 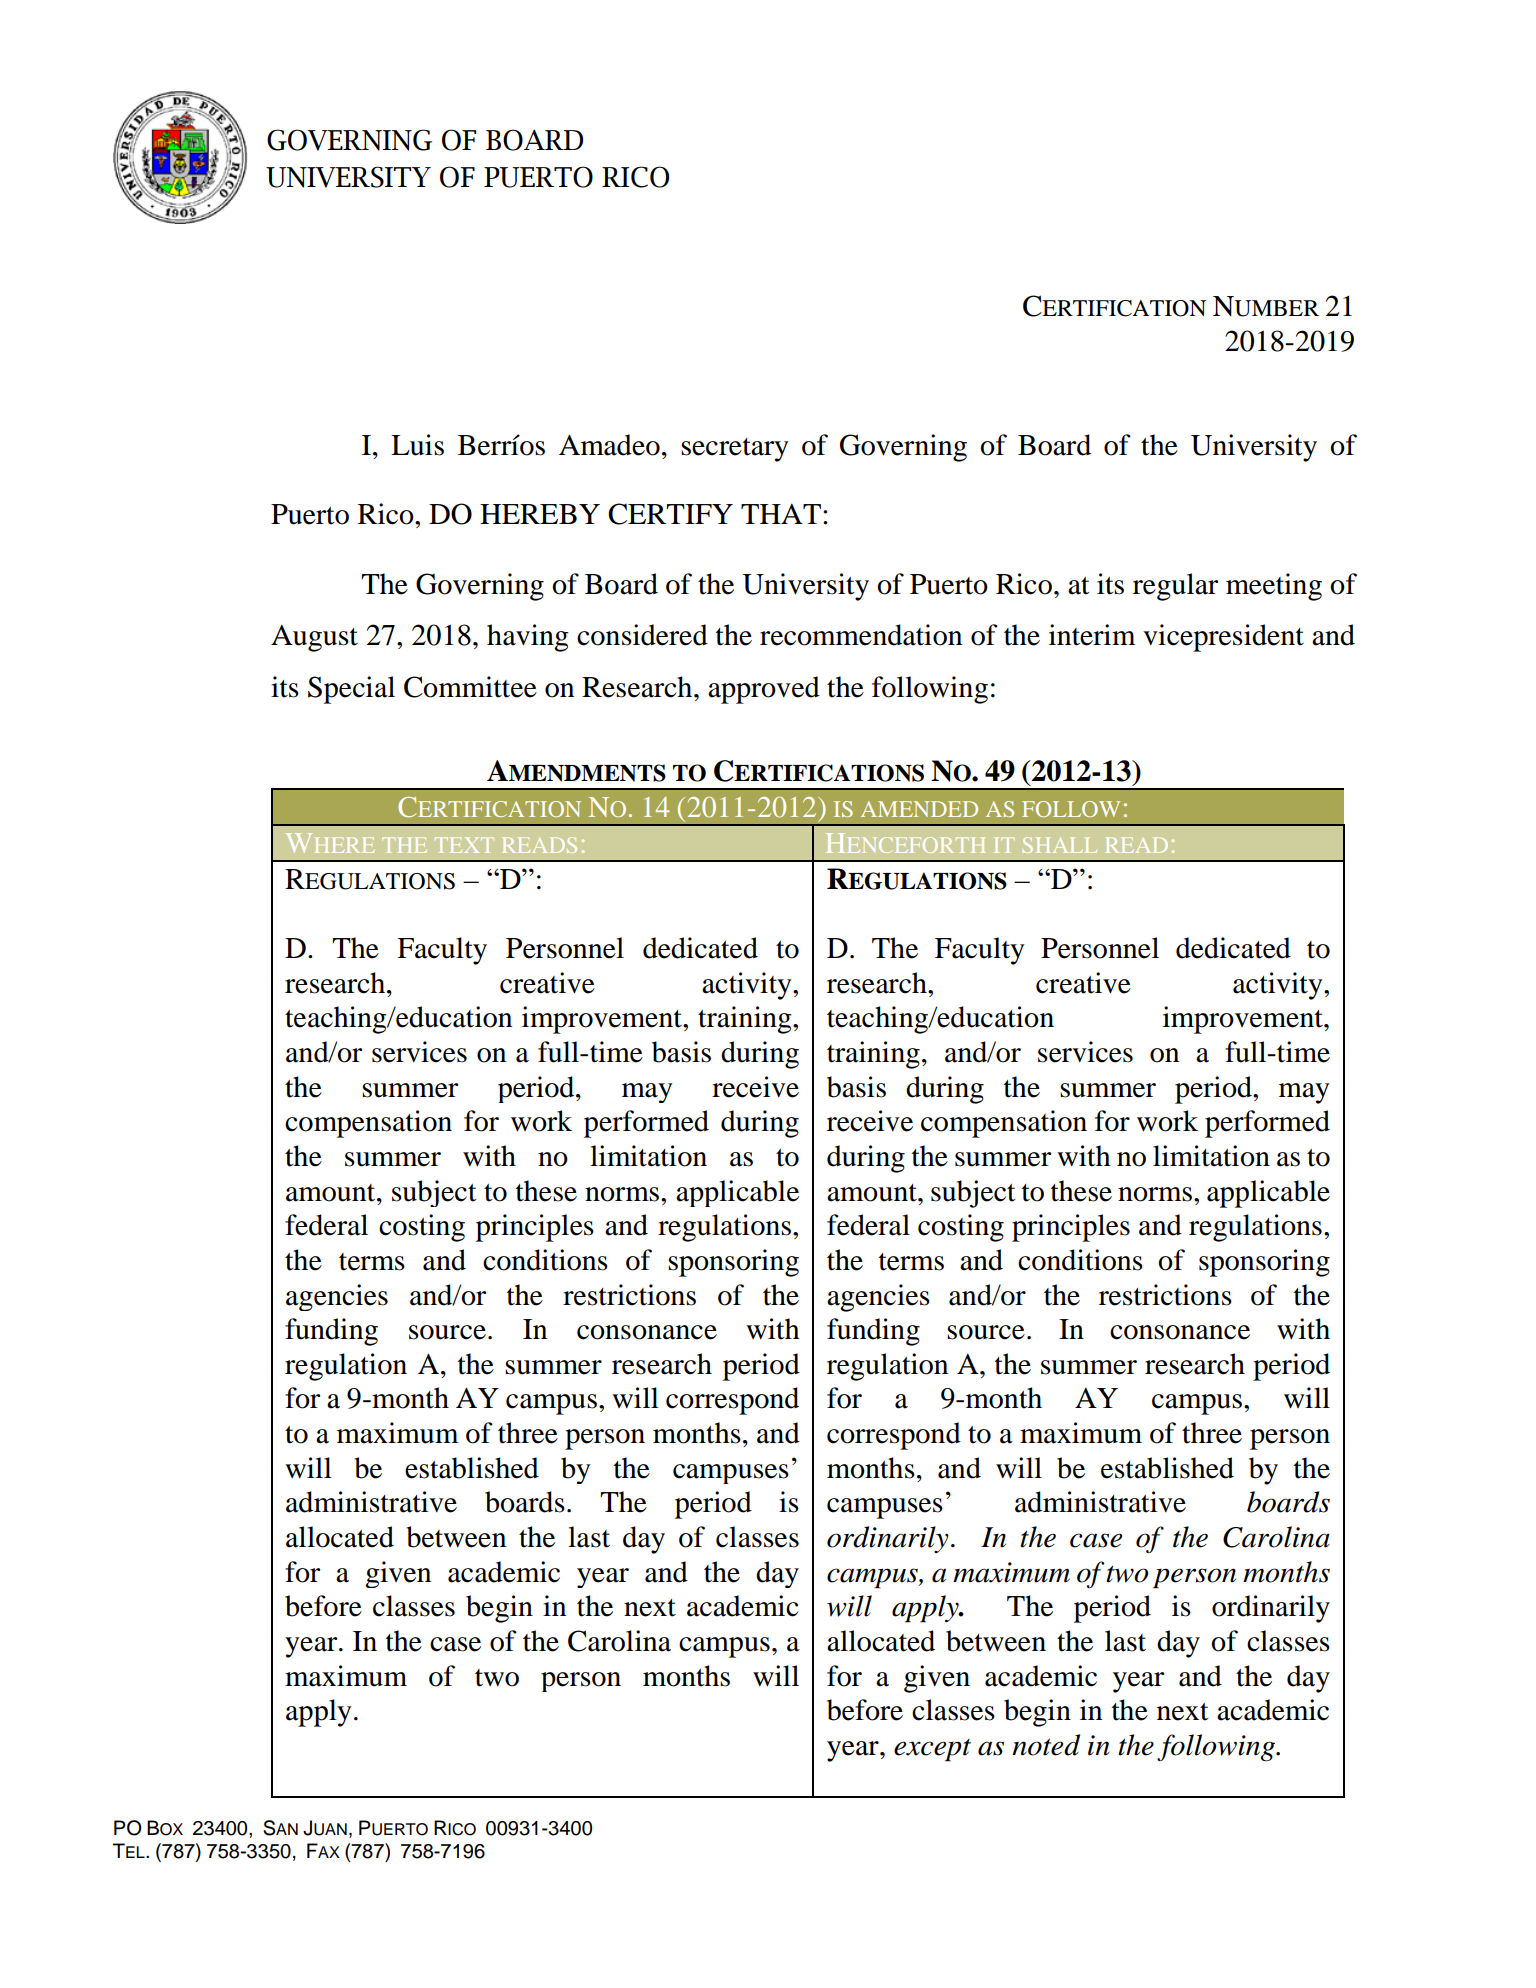 What do you see at coordinates (1060, 845) in the screenshot?
I see `SHALL` at bounding box center [1060, 845].
